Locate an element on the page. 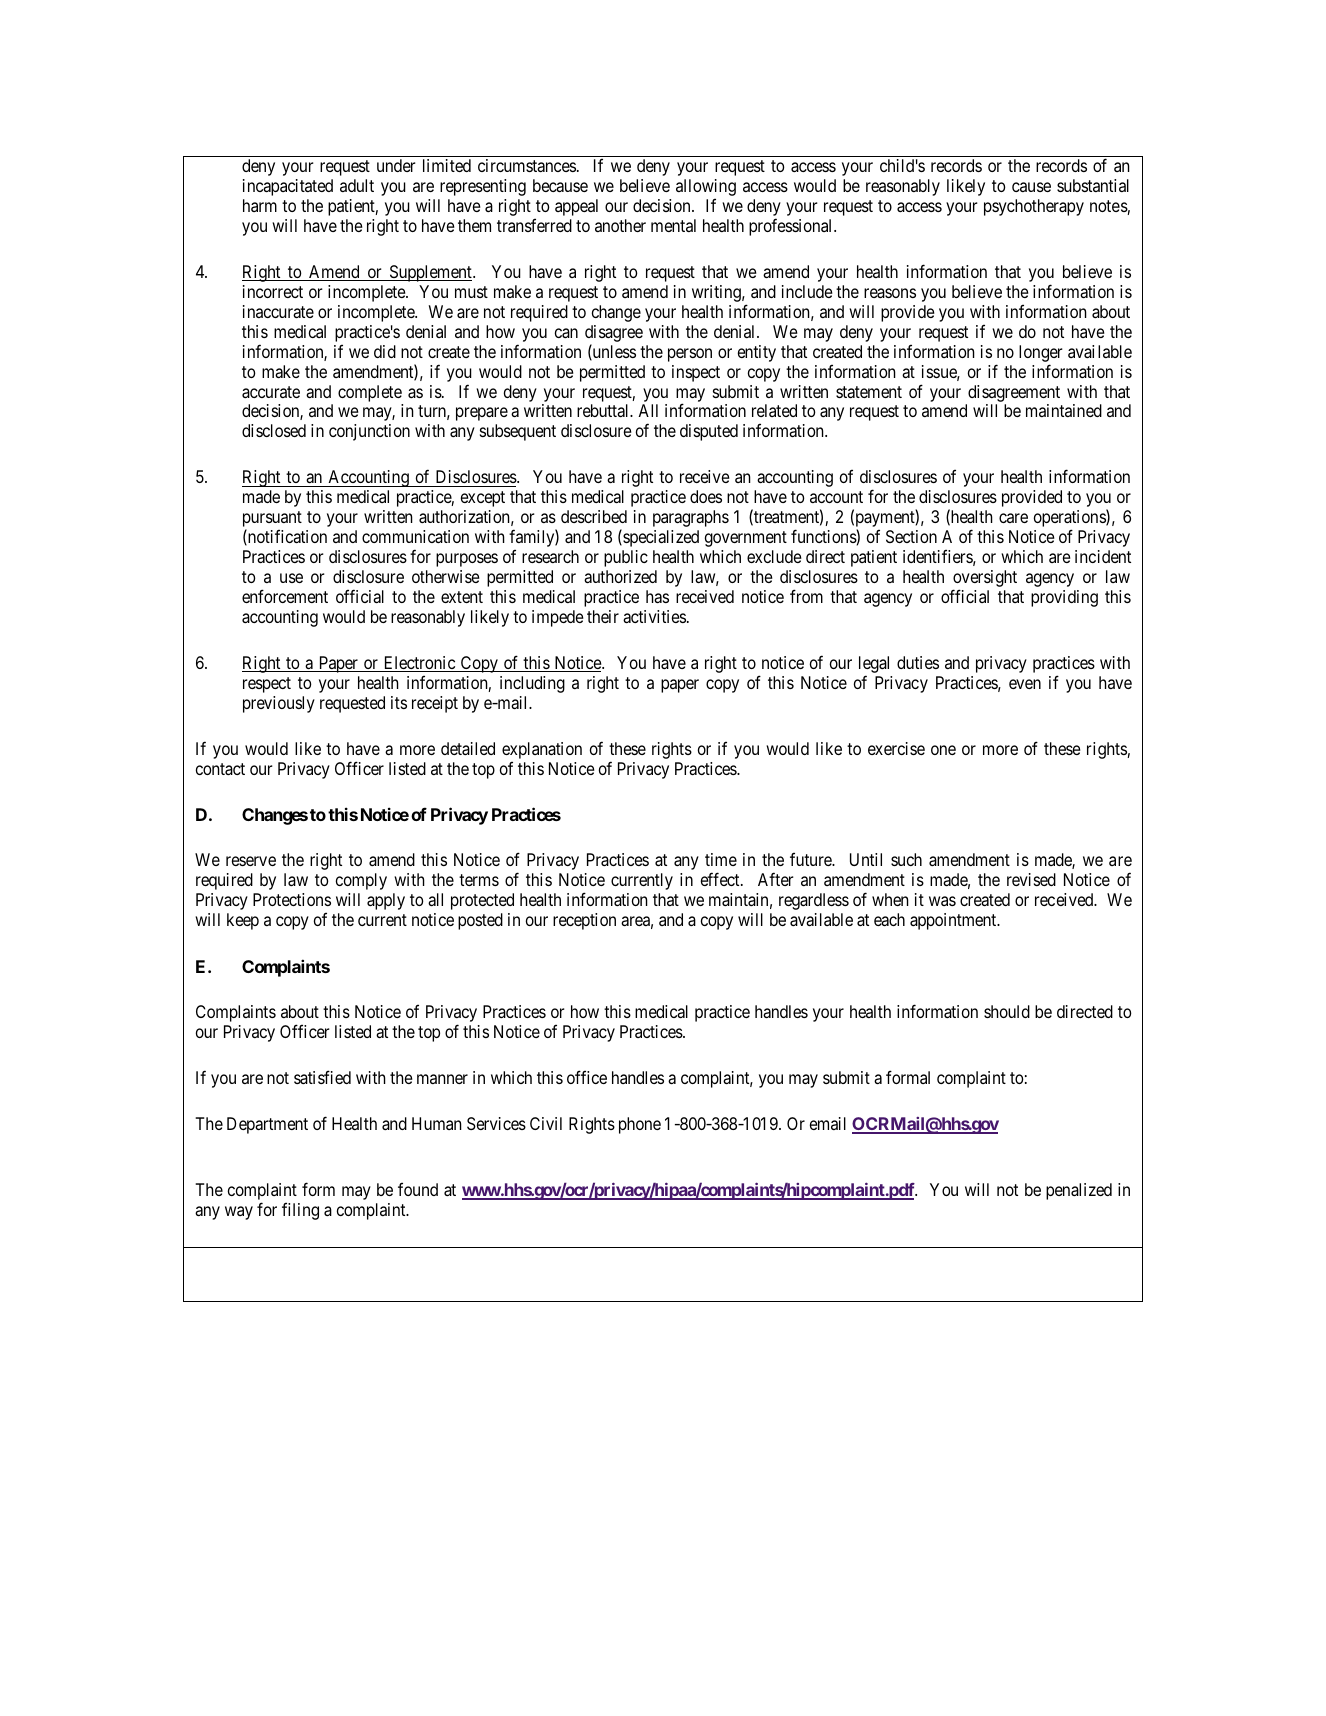 The width and height of the page is (1326, 1716). even is located at coordinates (1025, 684).
